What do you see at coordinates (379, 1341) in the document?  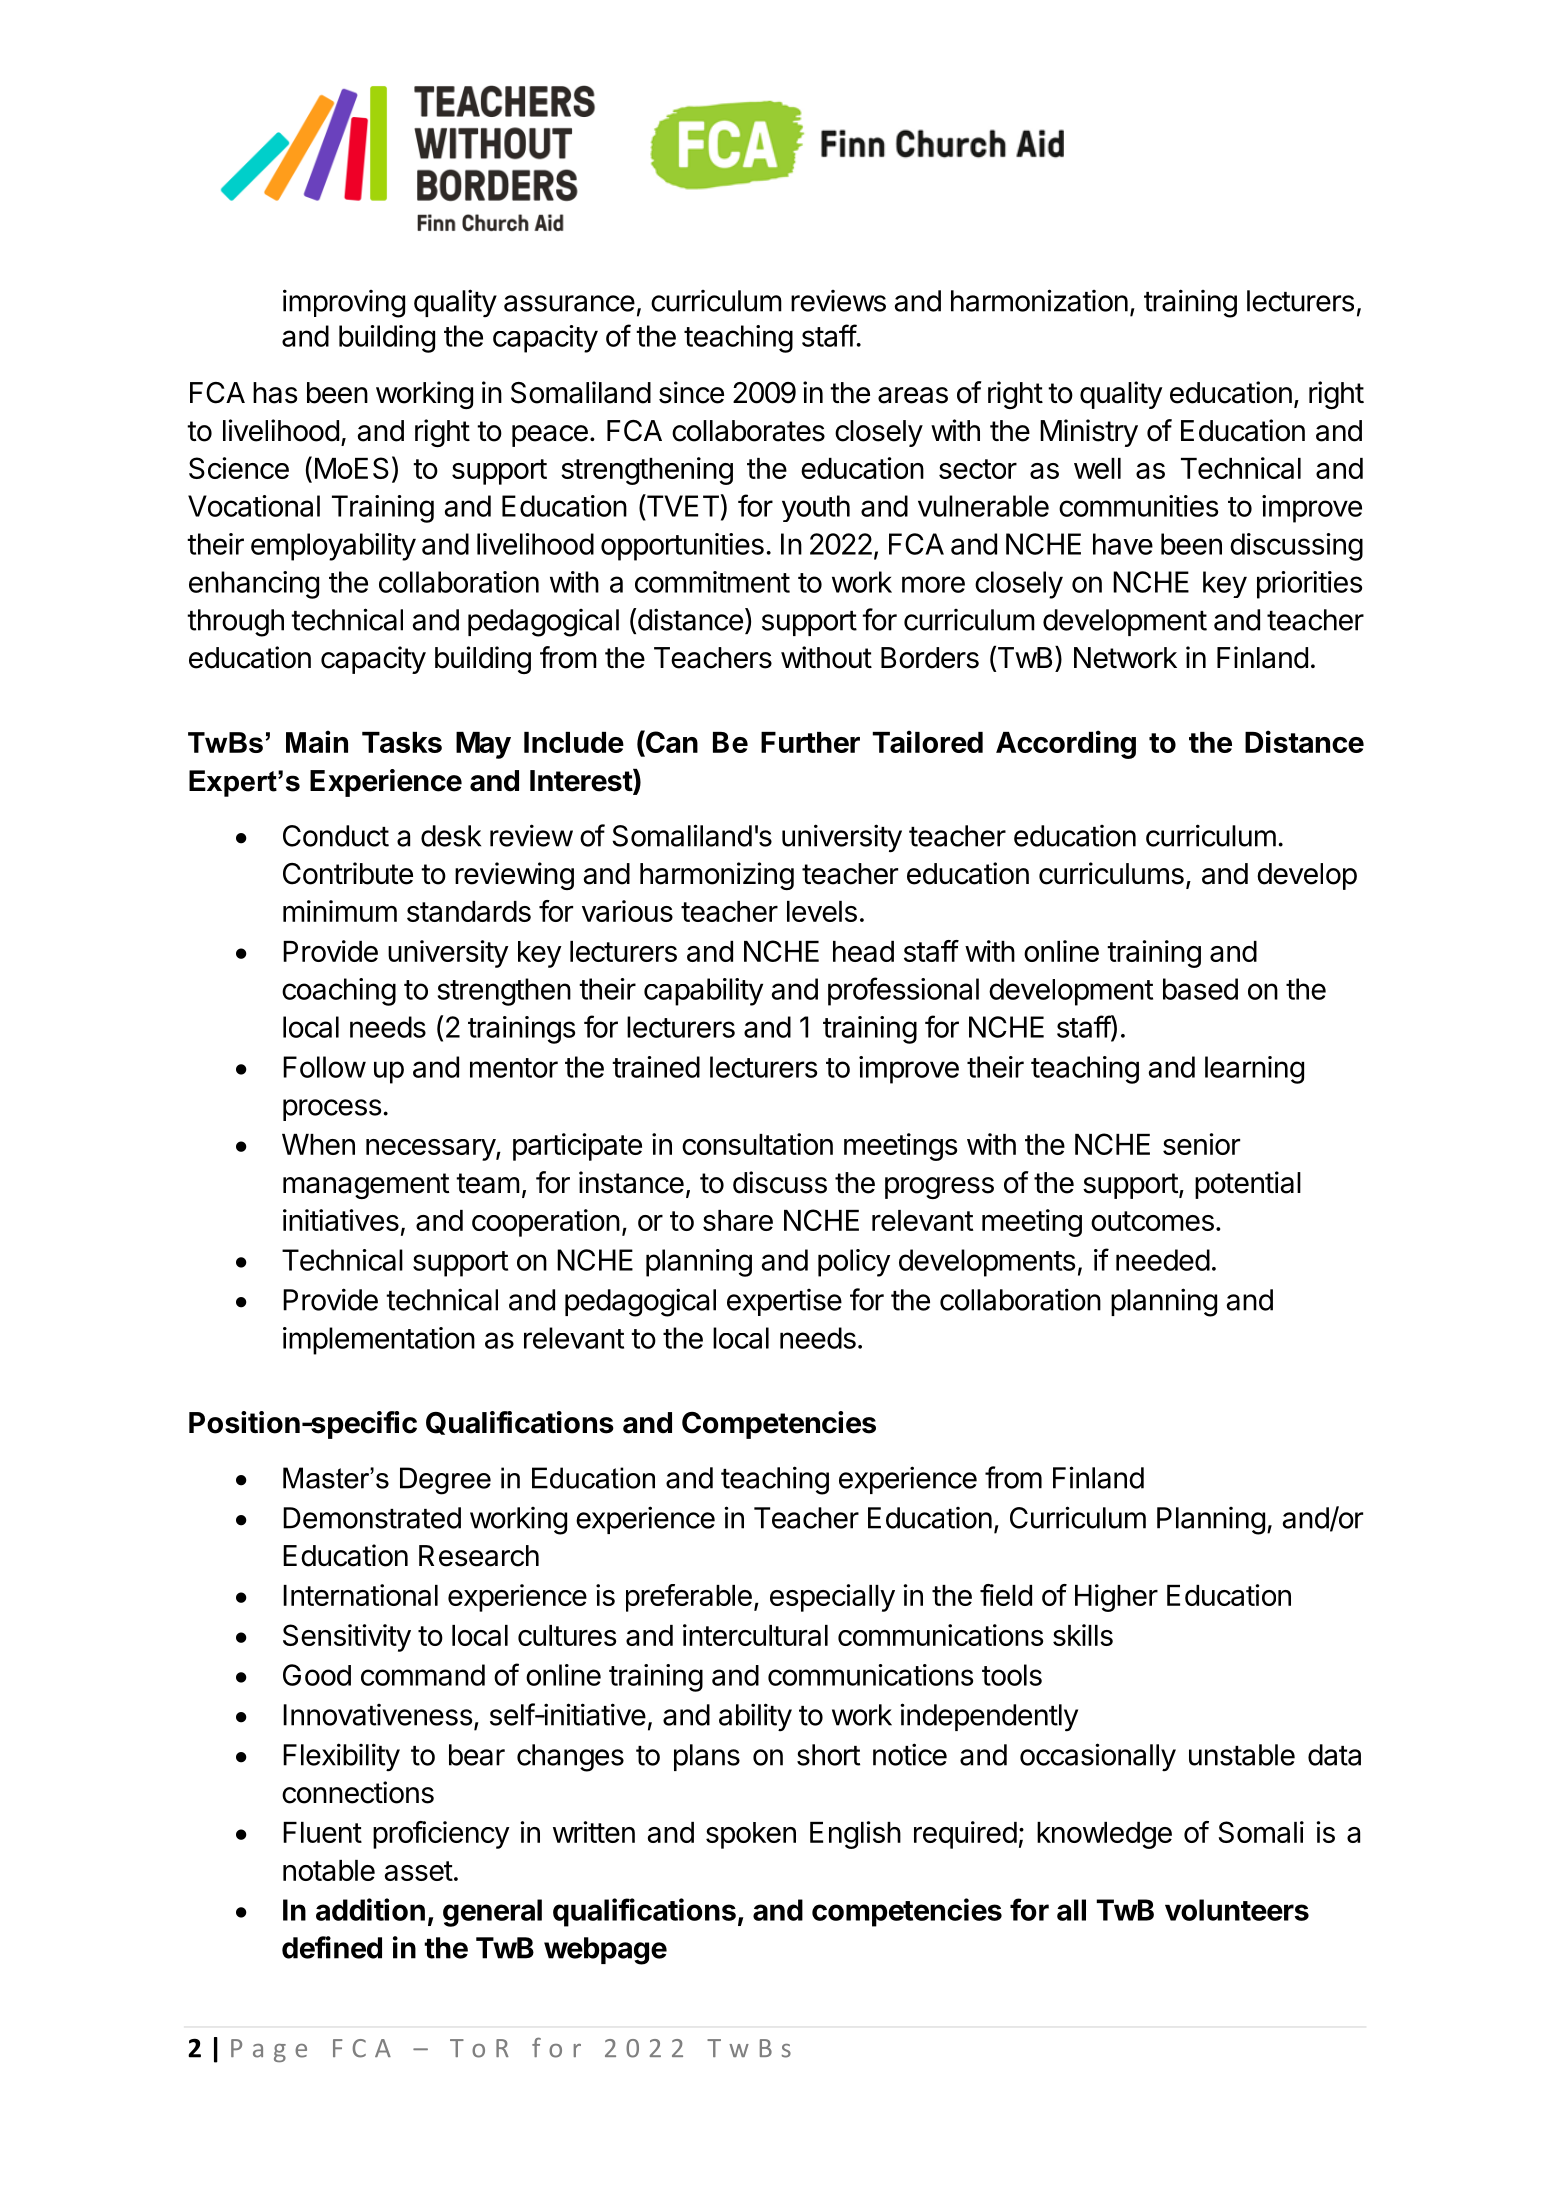 I see `implementation` at bounding box center [379, 1341].
